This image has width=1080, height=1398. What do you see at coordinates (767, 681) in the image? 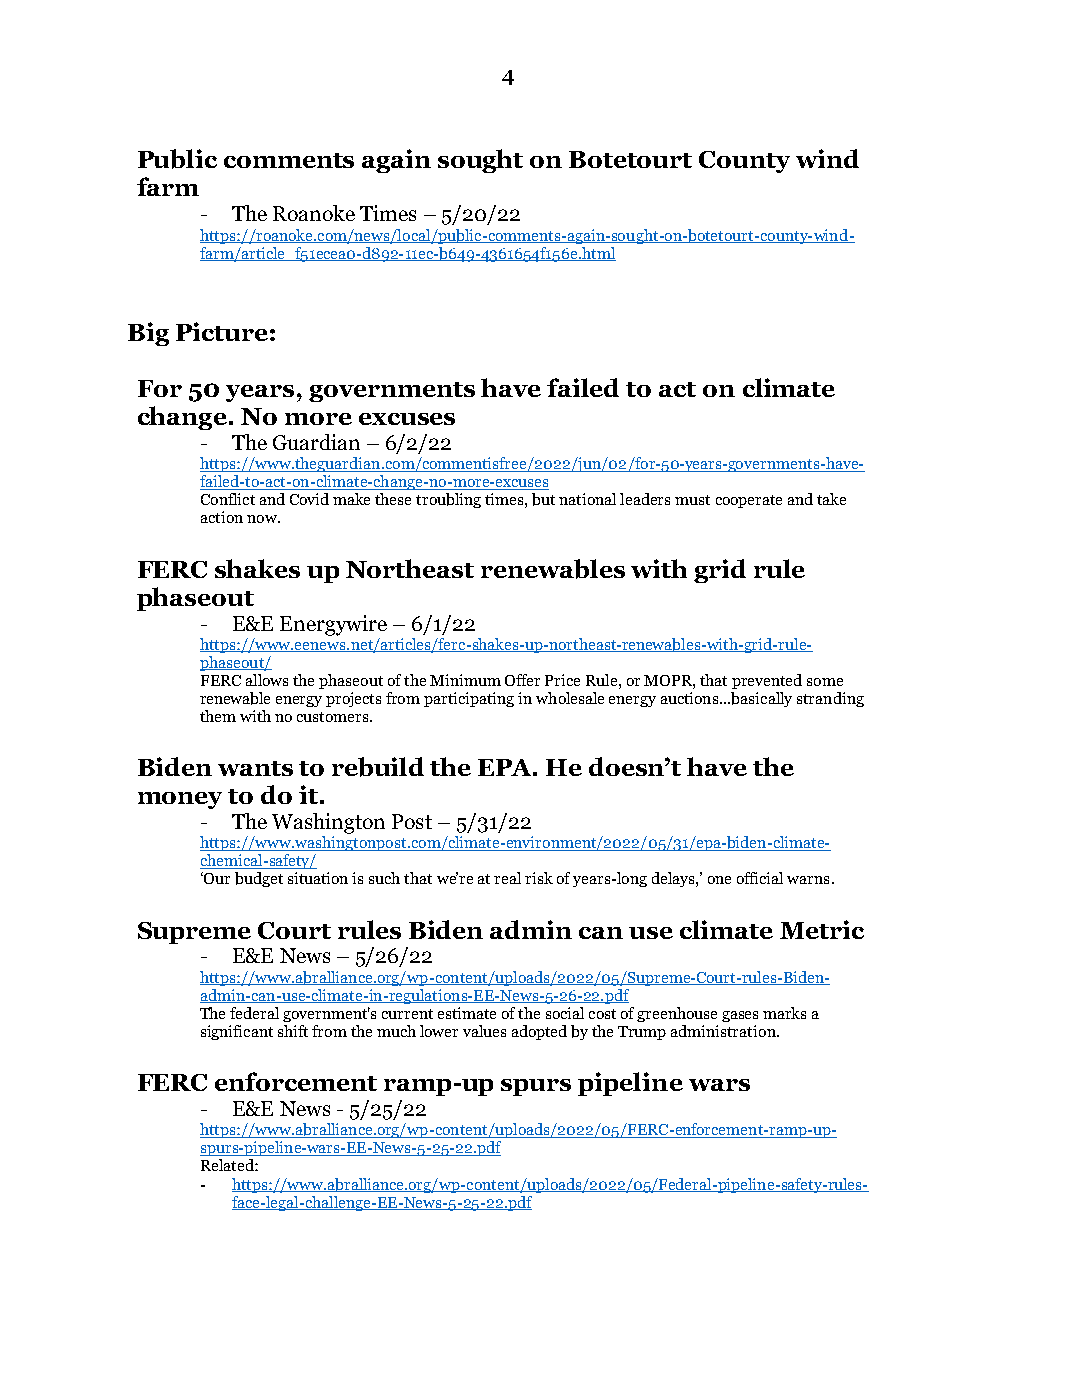
I see `prevented` at bounding box center [767, 681].
